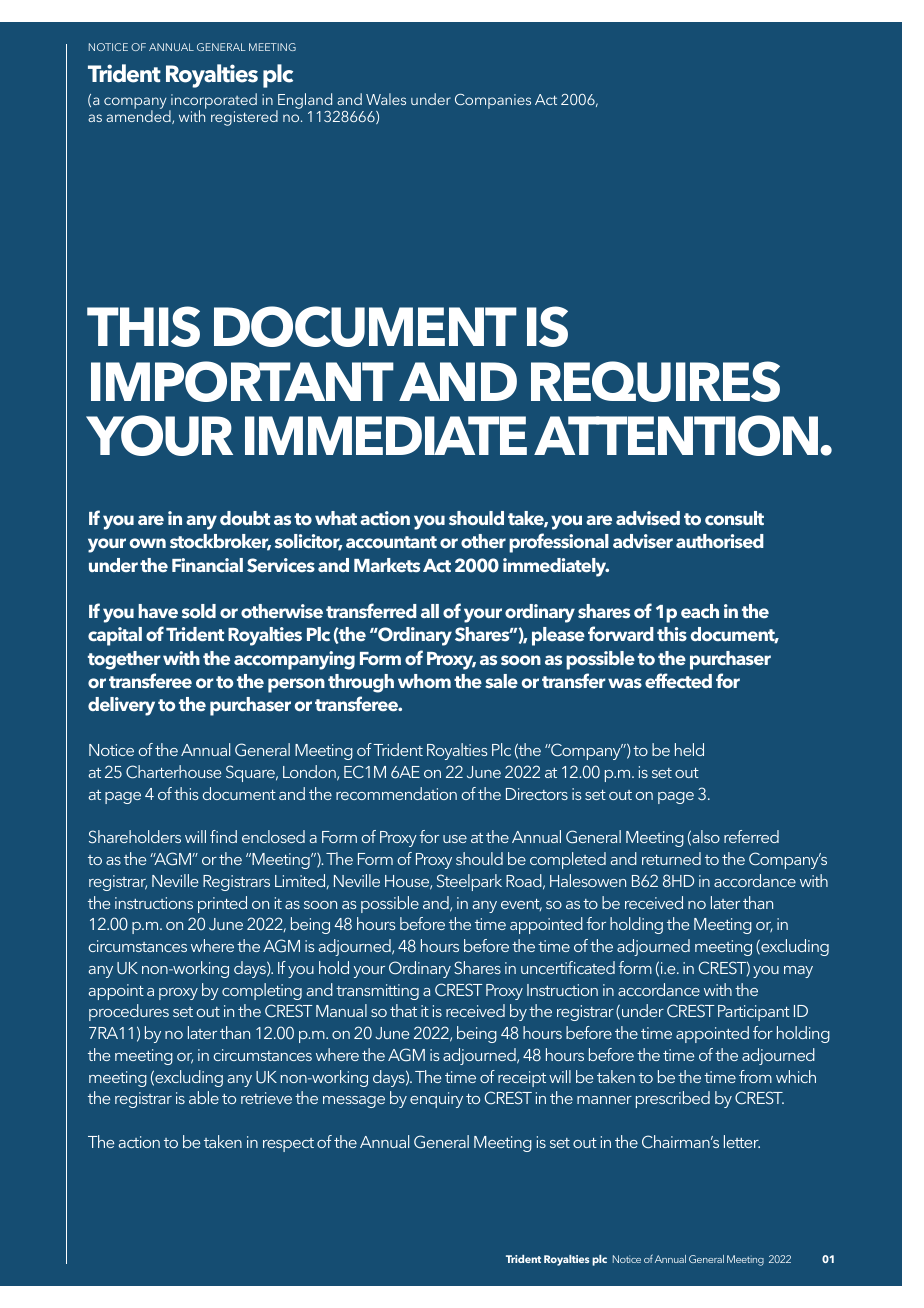  I want to click on returned, so click(671, 858).
